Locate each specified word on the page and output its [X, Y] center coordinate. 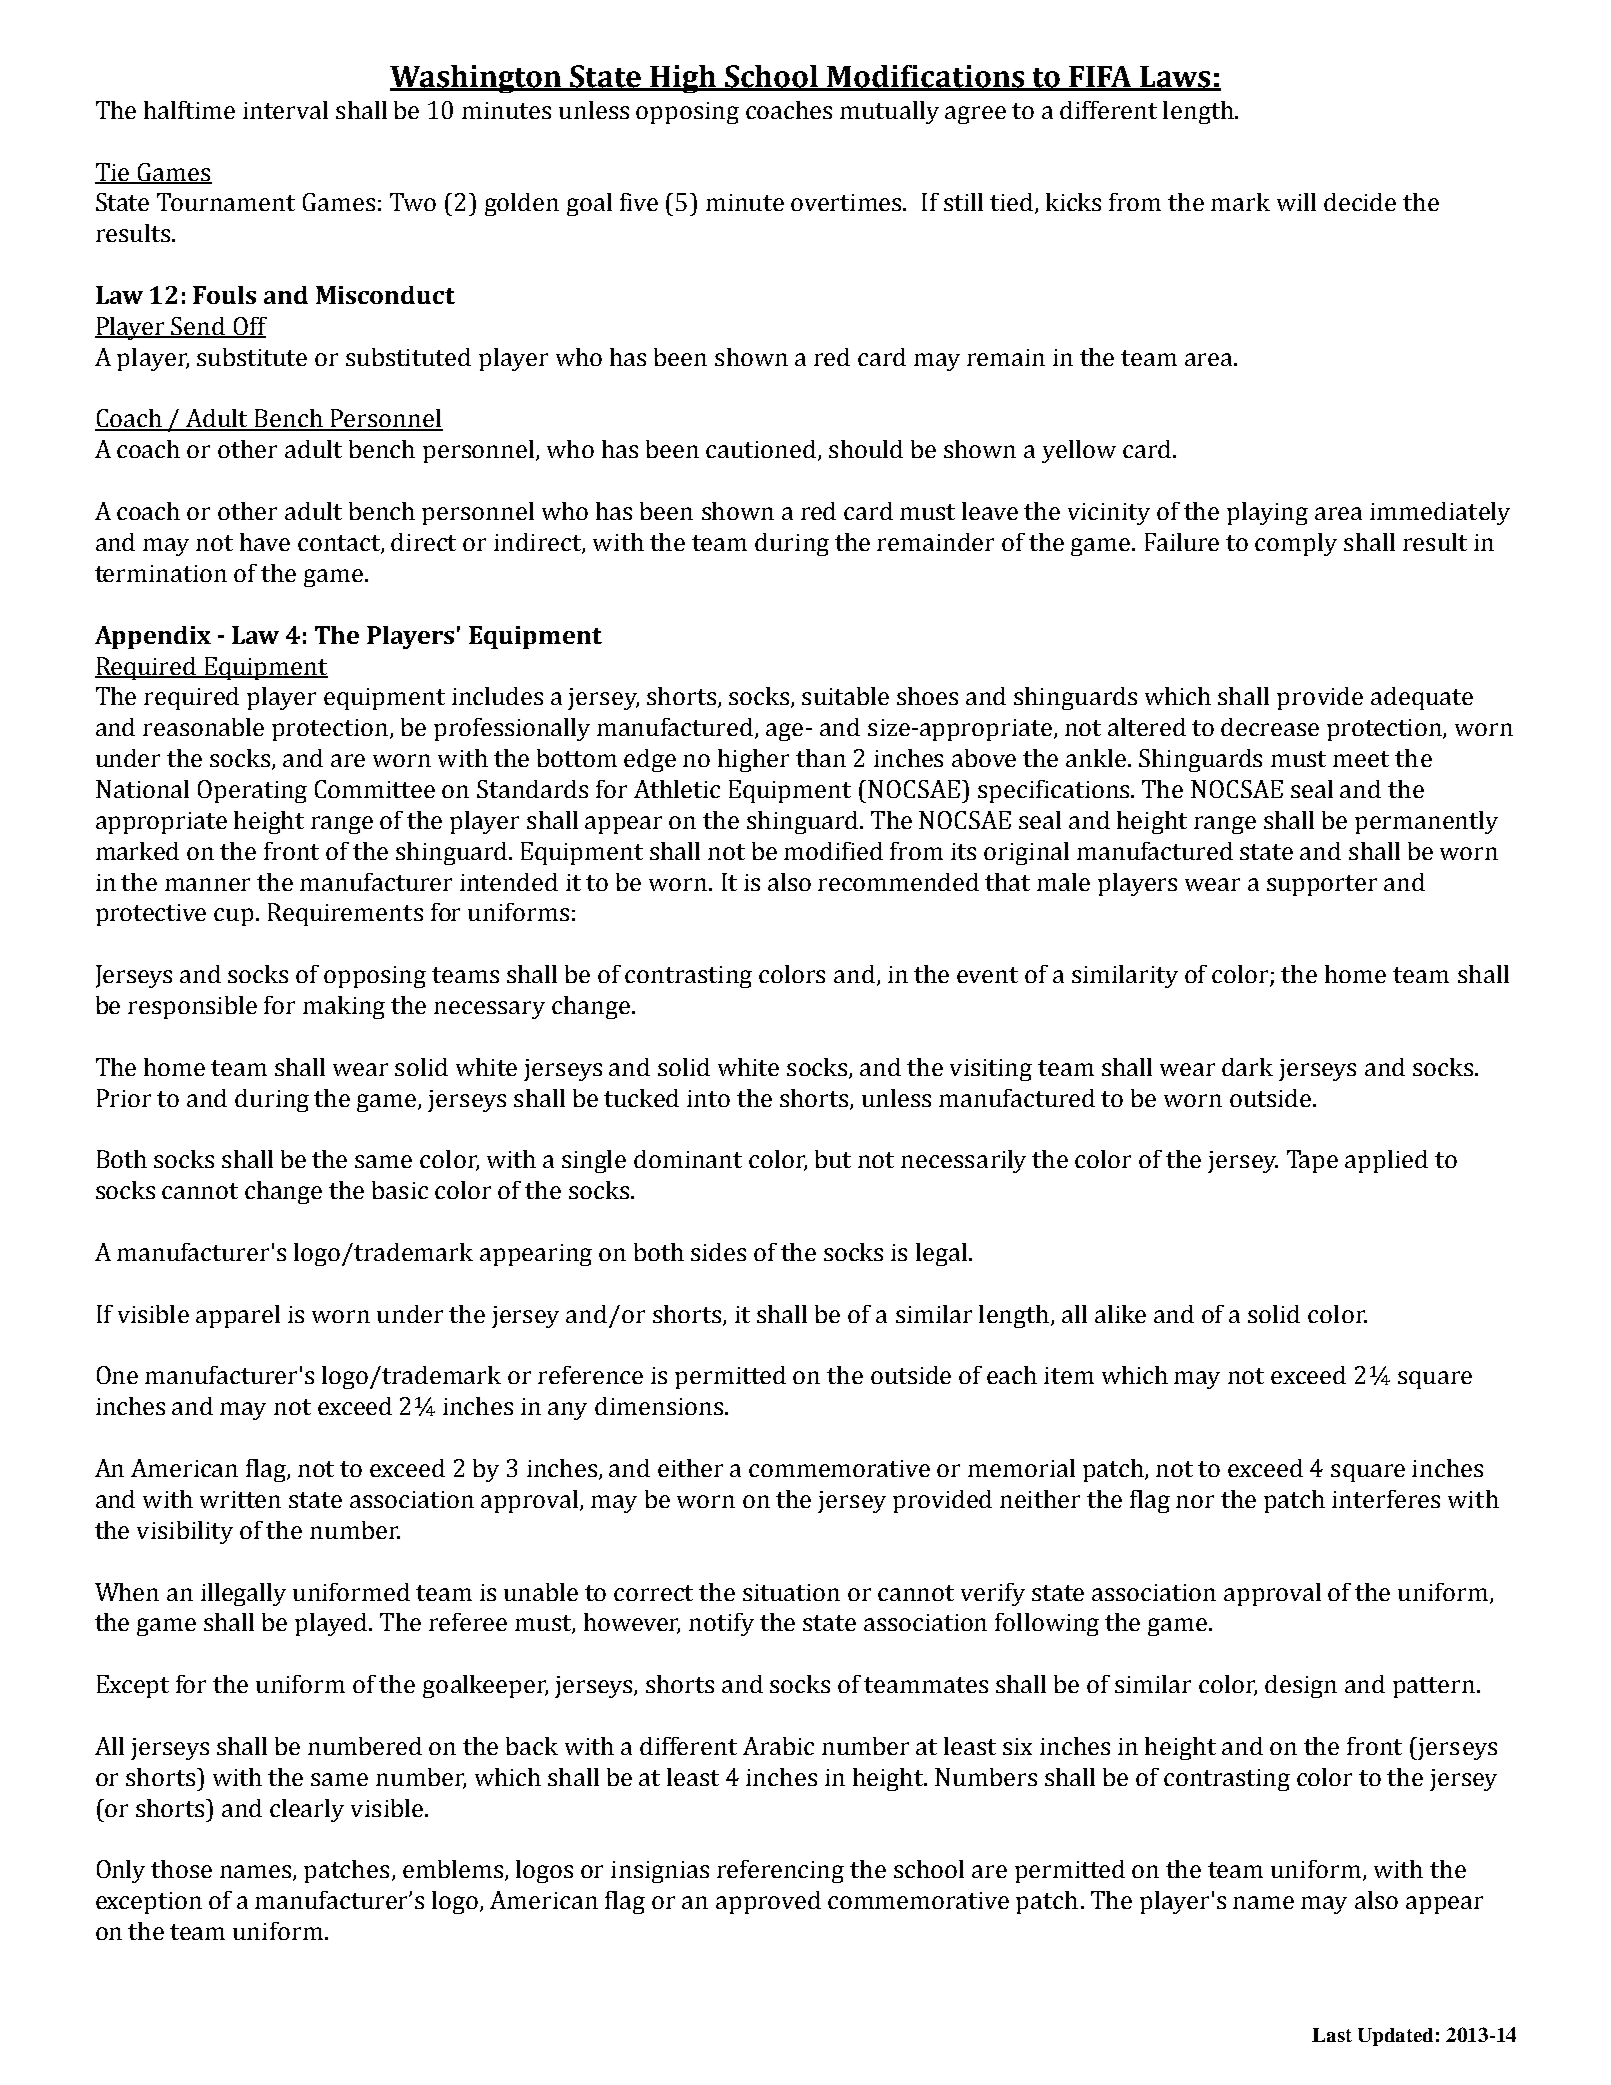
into [708, 1098]
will [1296, 202]
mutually [889, 112]
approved [768, 1902]
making [344, 1007]
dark [1247, 1067]
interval [285, 110]
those [181, 1869]
